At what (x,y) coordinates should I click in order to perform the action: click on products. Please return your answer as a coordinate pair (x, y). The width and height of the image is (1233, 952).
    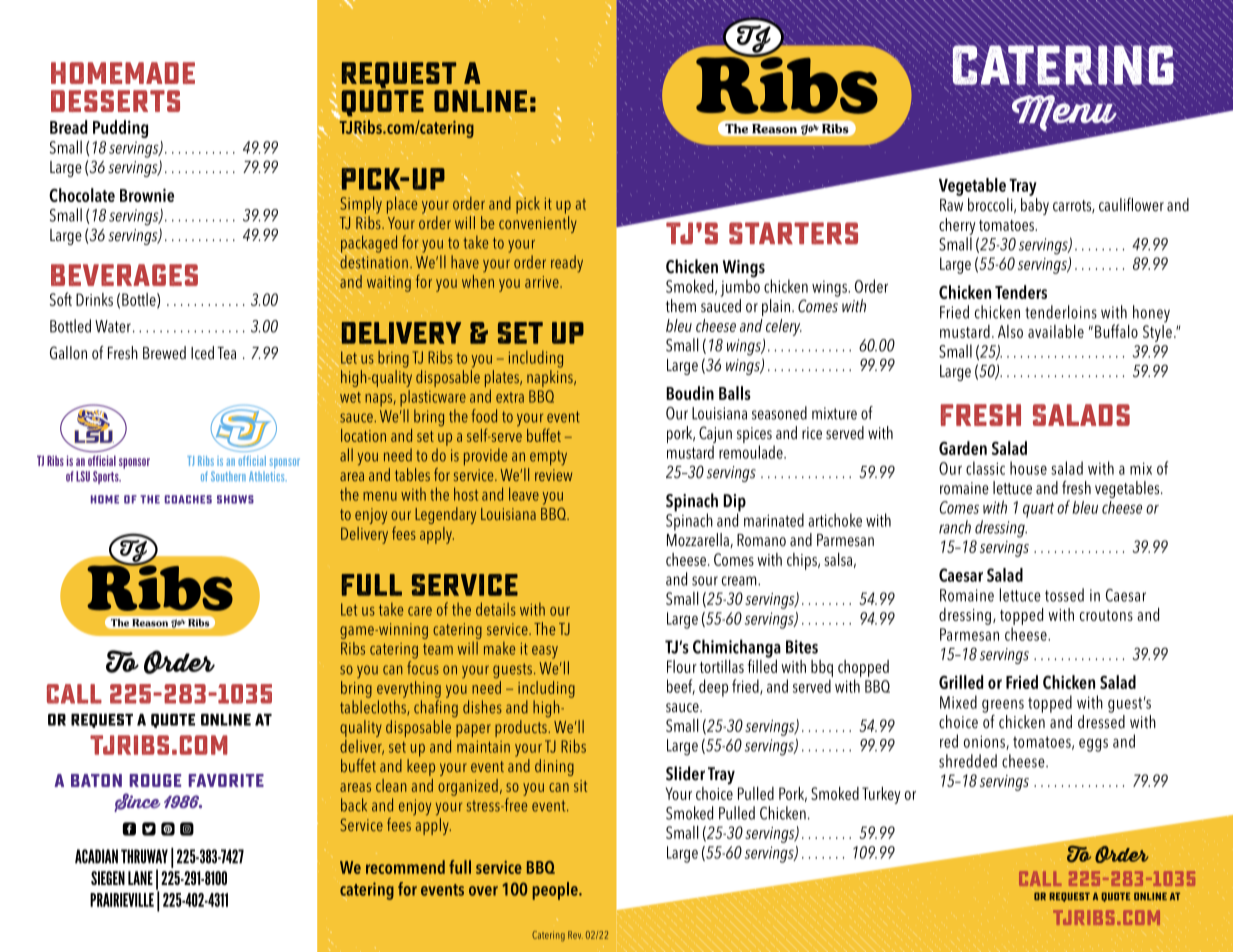
    Looking at the image, I should click on (522, 727).
